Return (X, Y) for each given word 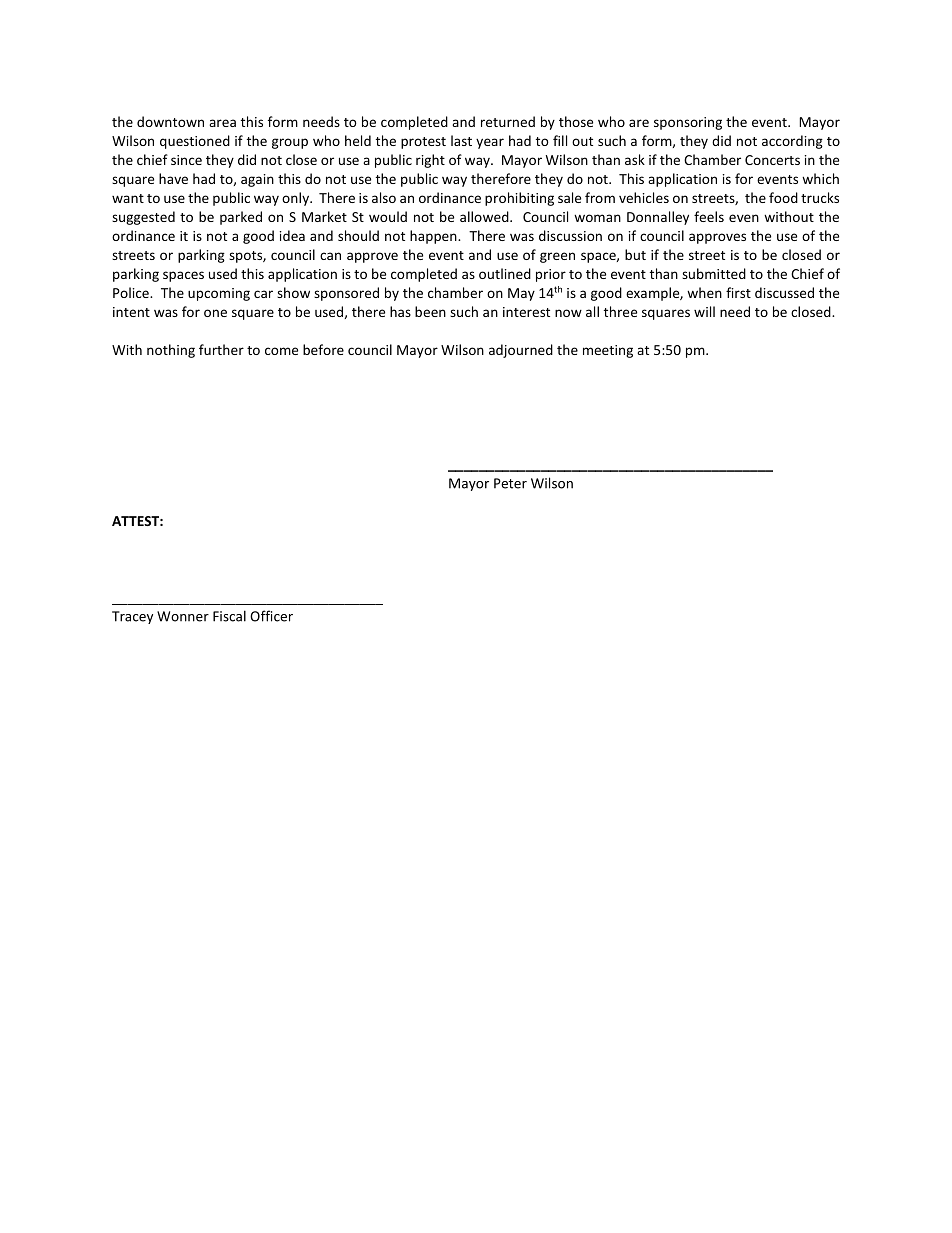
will (704, 311)
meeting (608, 351)
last (461, 140)
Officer (271, 616)
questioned (195, 142)
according (792, 142)
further (221, 349)
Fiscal (229, 616)
